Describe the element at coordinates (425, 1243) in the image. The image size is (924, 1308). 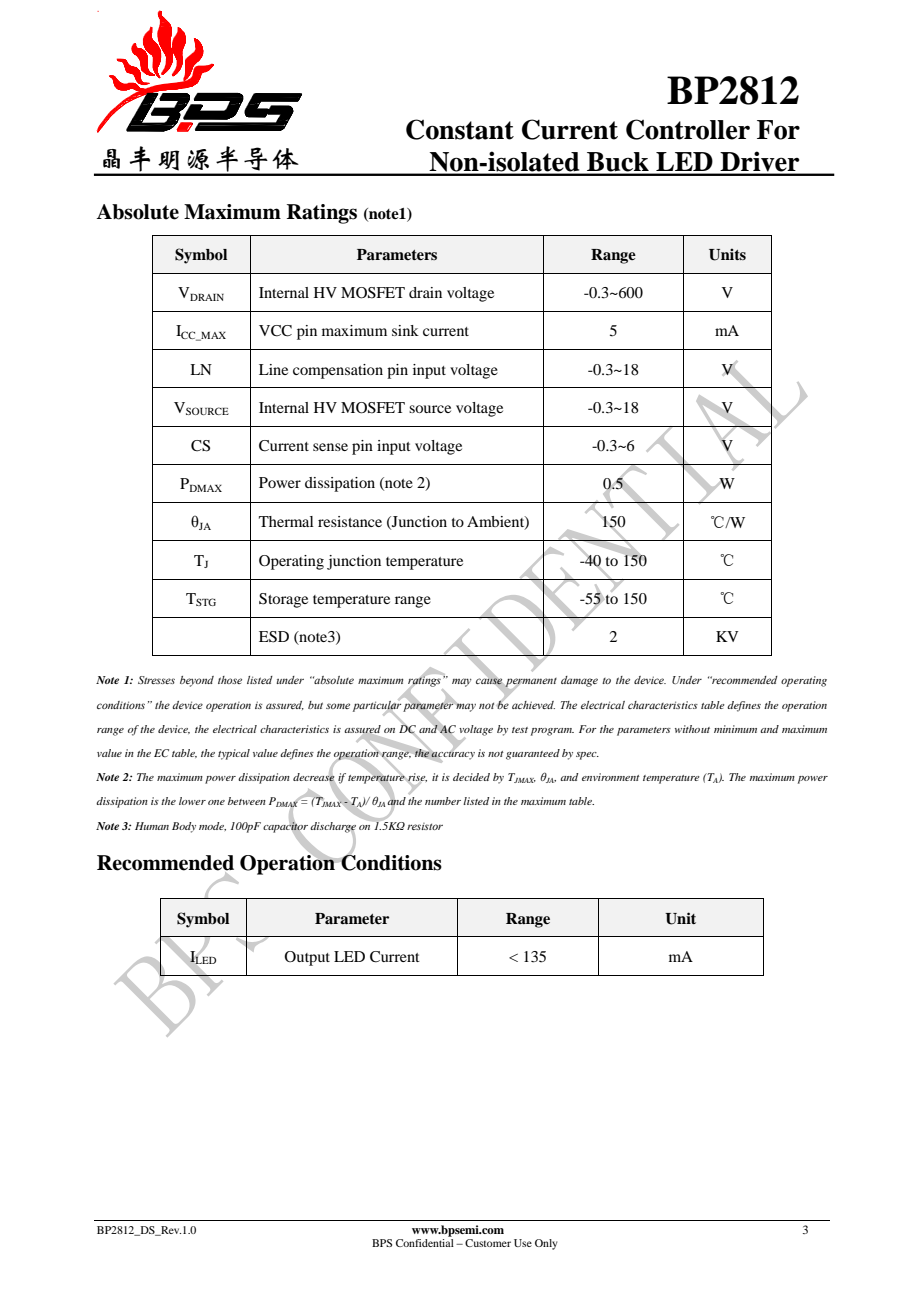
I see `Confidential` at that location.
